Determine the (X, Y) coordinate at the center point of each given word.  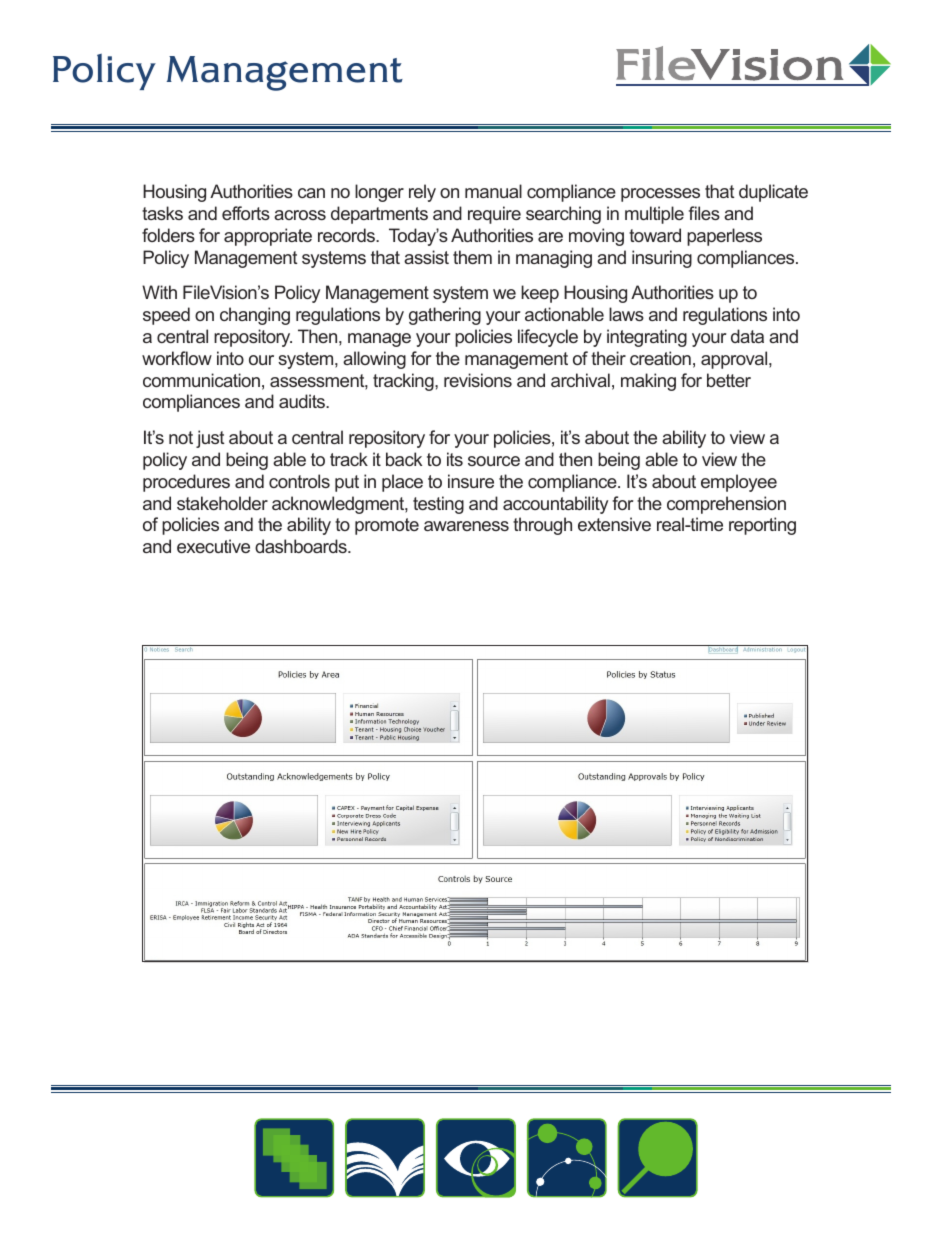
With (159, 292)
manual (493, 191)
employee (739, 483)
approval (735, 360)
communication (201, 380)
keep (540, 294)
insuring (662, 259)
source (494, 461)
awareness (466, 526)
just (210, 439)
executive (213, 546)
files (704, 213)
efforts (246, 213)
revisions (478, 380)
